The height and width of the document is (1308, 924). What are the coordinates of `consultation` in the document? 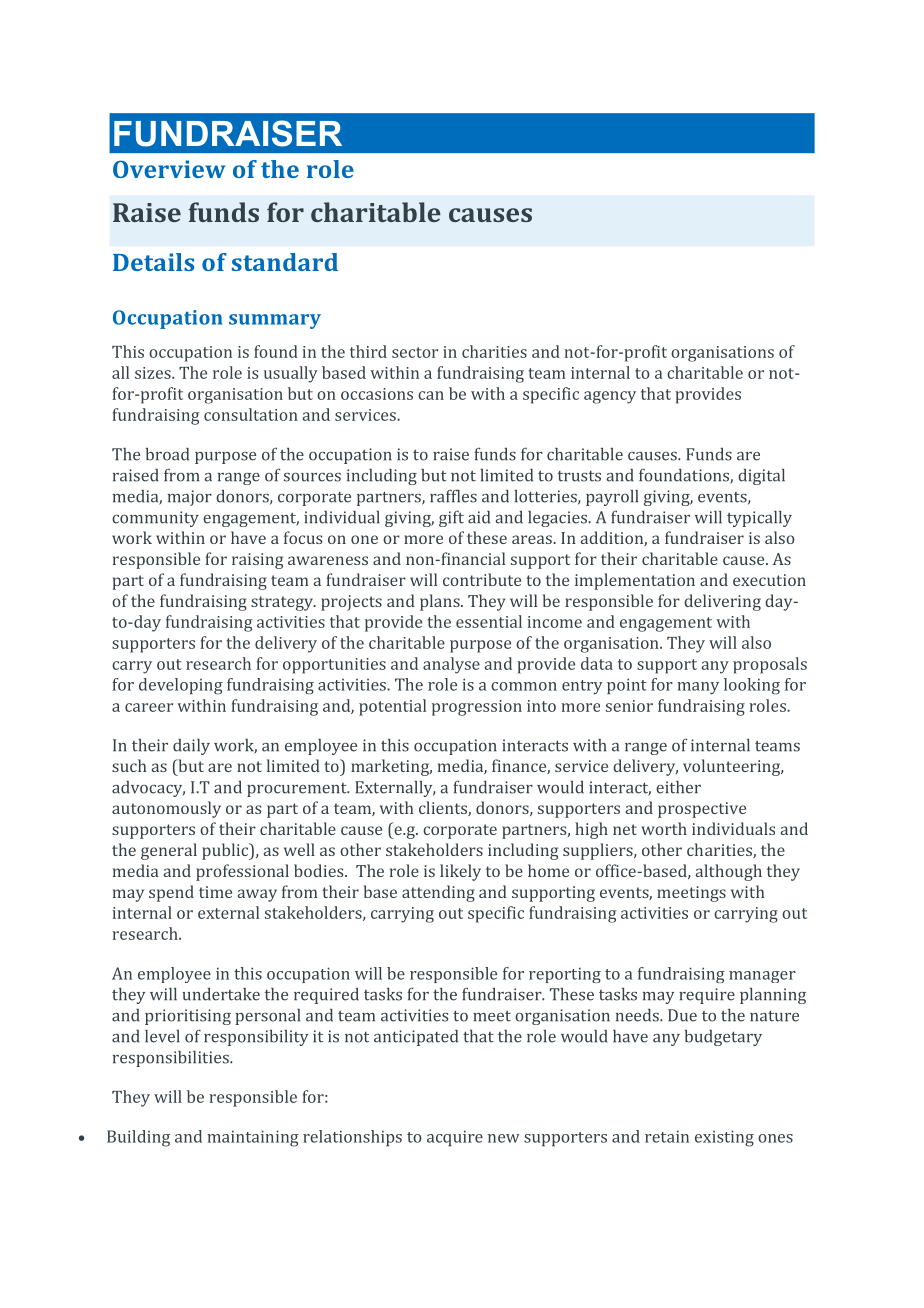 It's located at (251, 414).
